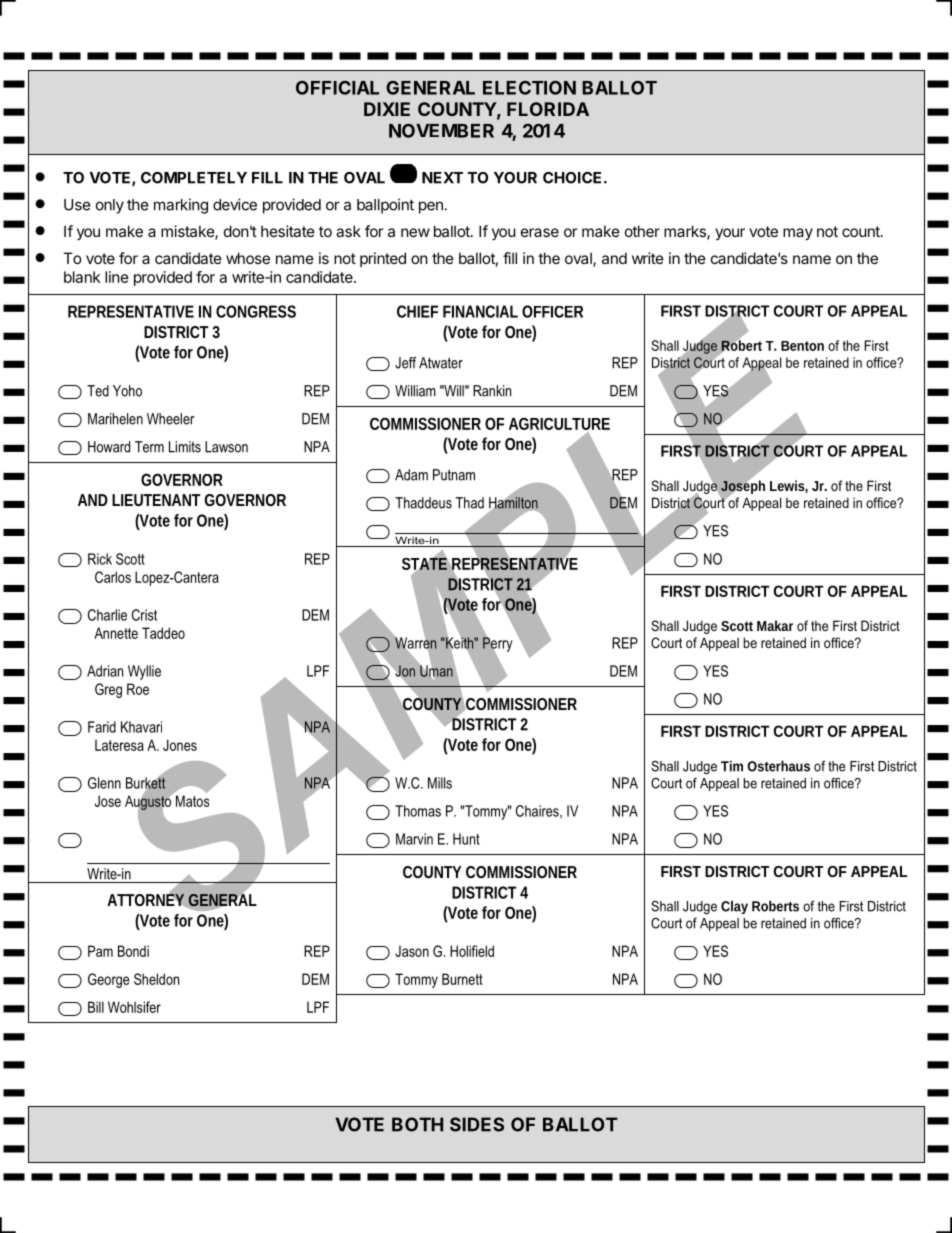 The width and height of the screenshot is (952, 1233). What do you see at coordinates (417, 1124) in the screenshot?
I see `BOTH` at bounding box center [417, 1124].
